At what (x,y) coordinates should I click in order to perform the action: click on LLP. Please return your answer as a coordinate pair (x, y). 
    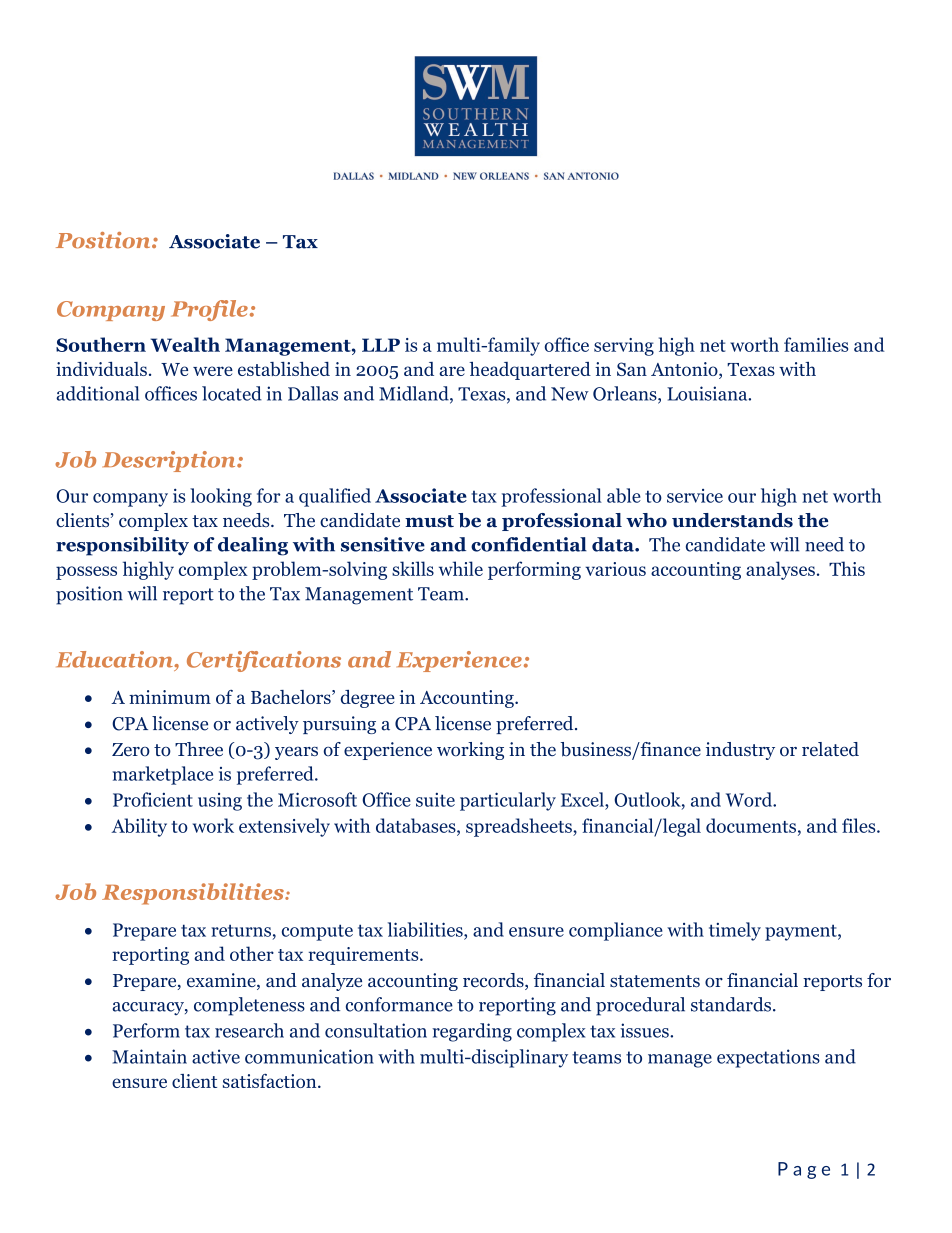
    Looking at the image, I should click on (381, 345).
